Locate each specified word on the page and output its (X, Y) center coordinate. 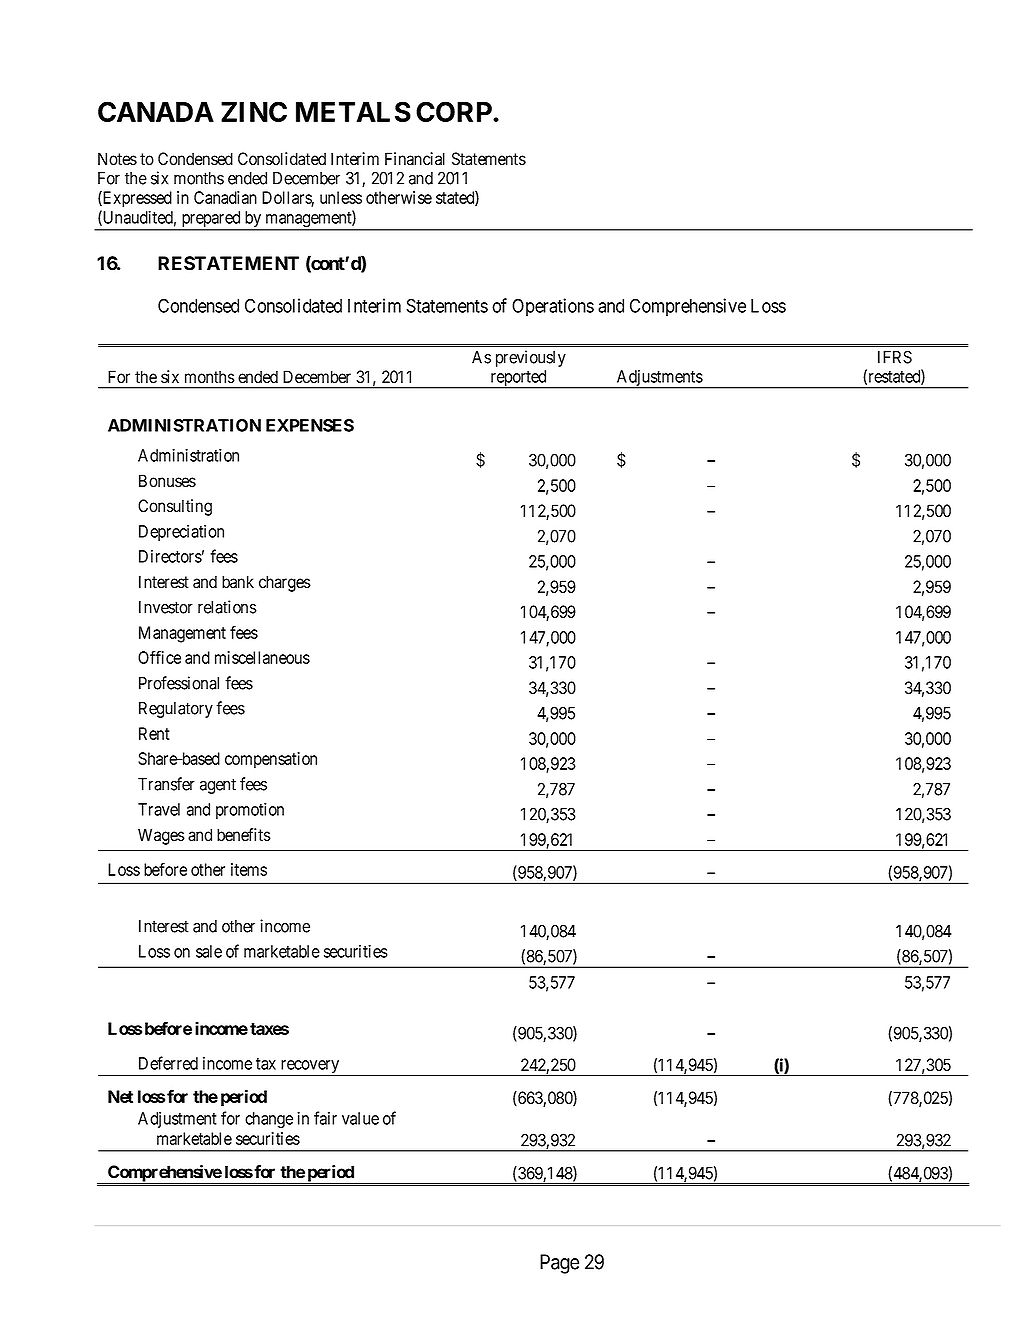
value (360, 1118)
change (269, 1120)
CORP (455, 111)
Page (559, 1264)
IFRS (895, 357)
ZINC (254, 111)
